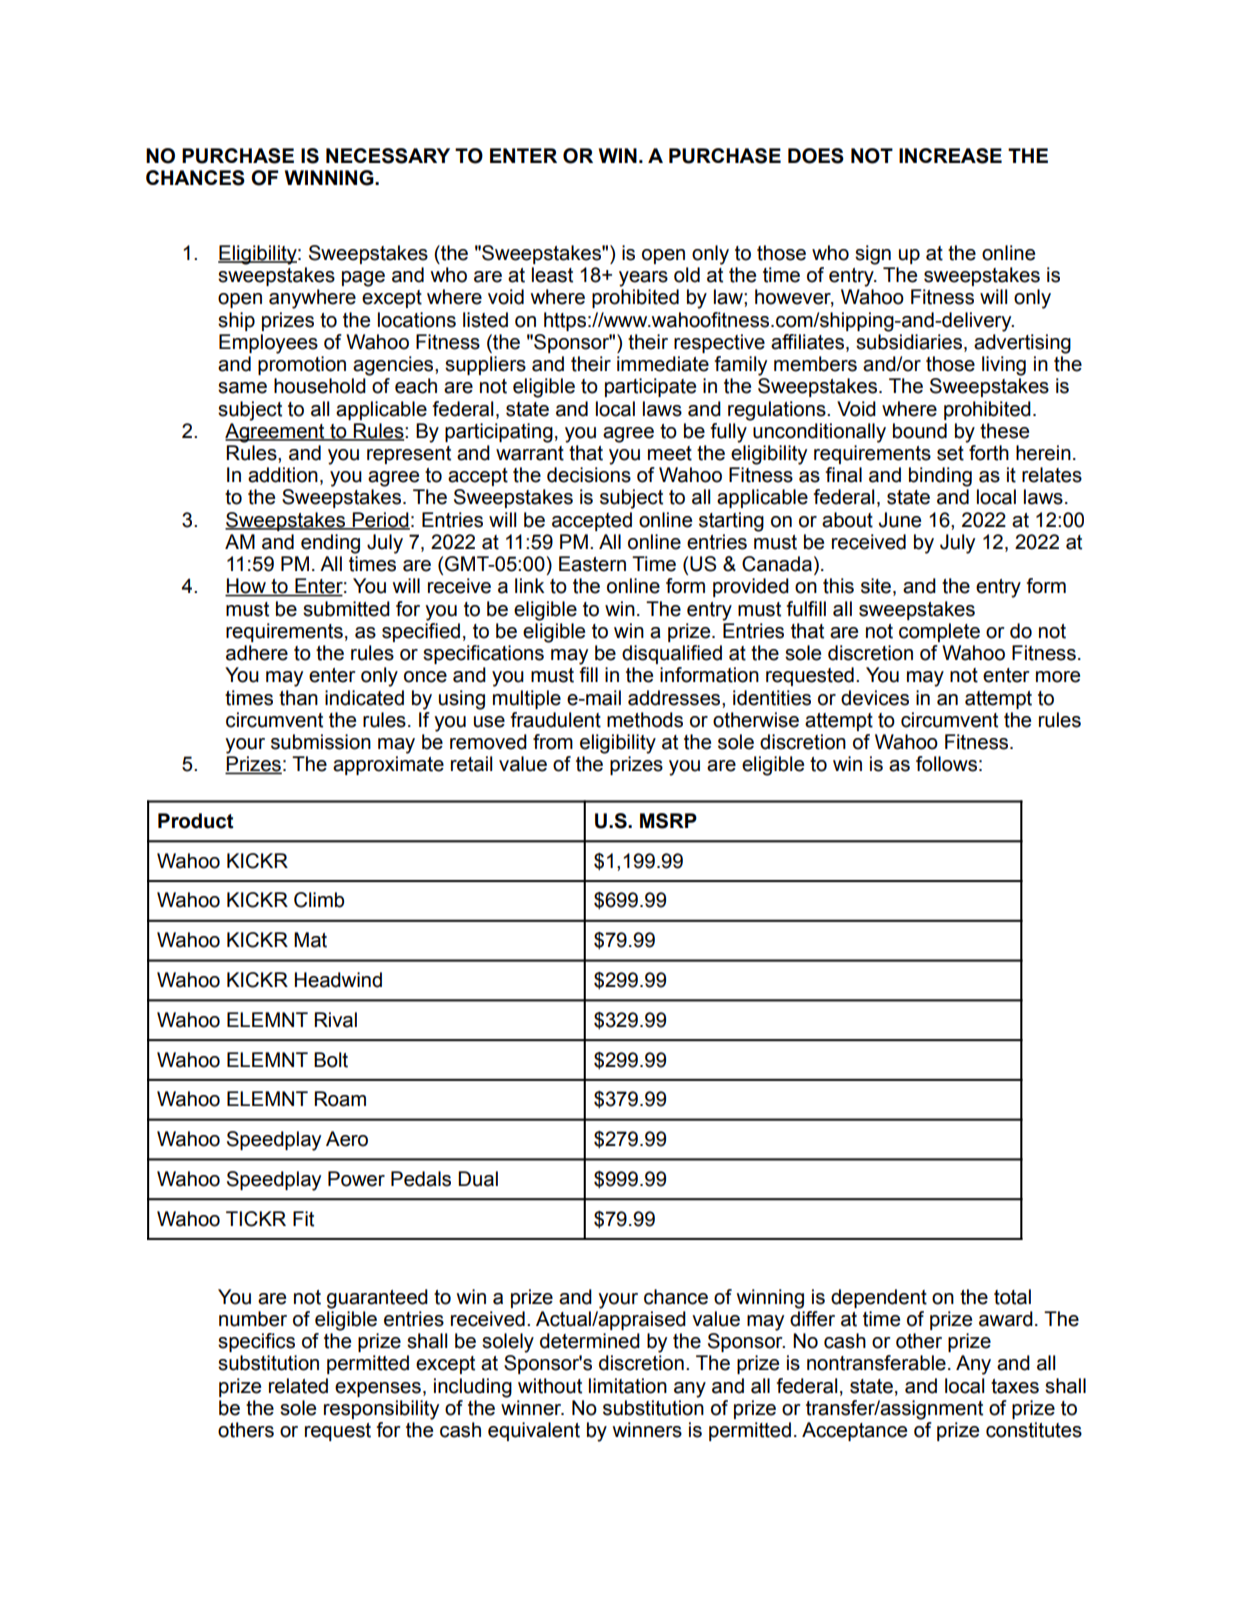 Image resolution: width=1237 pixels, height=1601 pixels. What do you see at coordinates (388, 156) in the screenshot?
I see `NECESSARY` at bounding box center [388, 156].
